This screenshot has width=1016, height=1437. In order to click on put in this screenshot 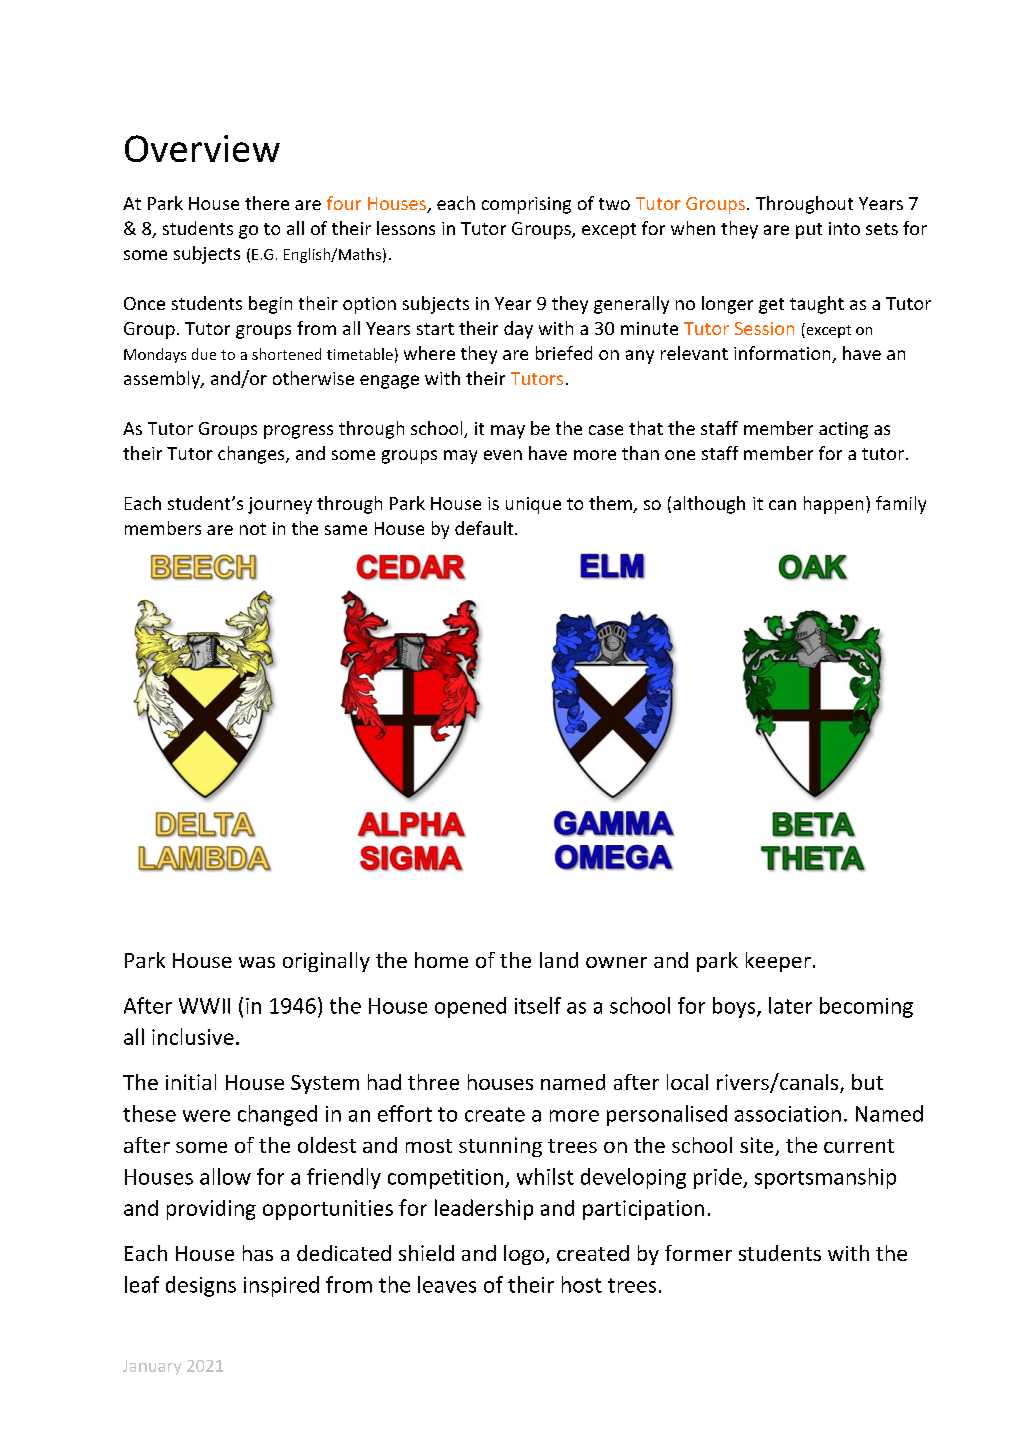, I will do `click(809, 231)`.
